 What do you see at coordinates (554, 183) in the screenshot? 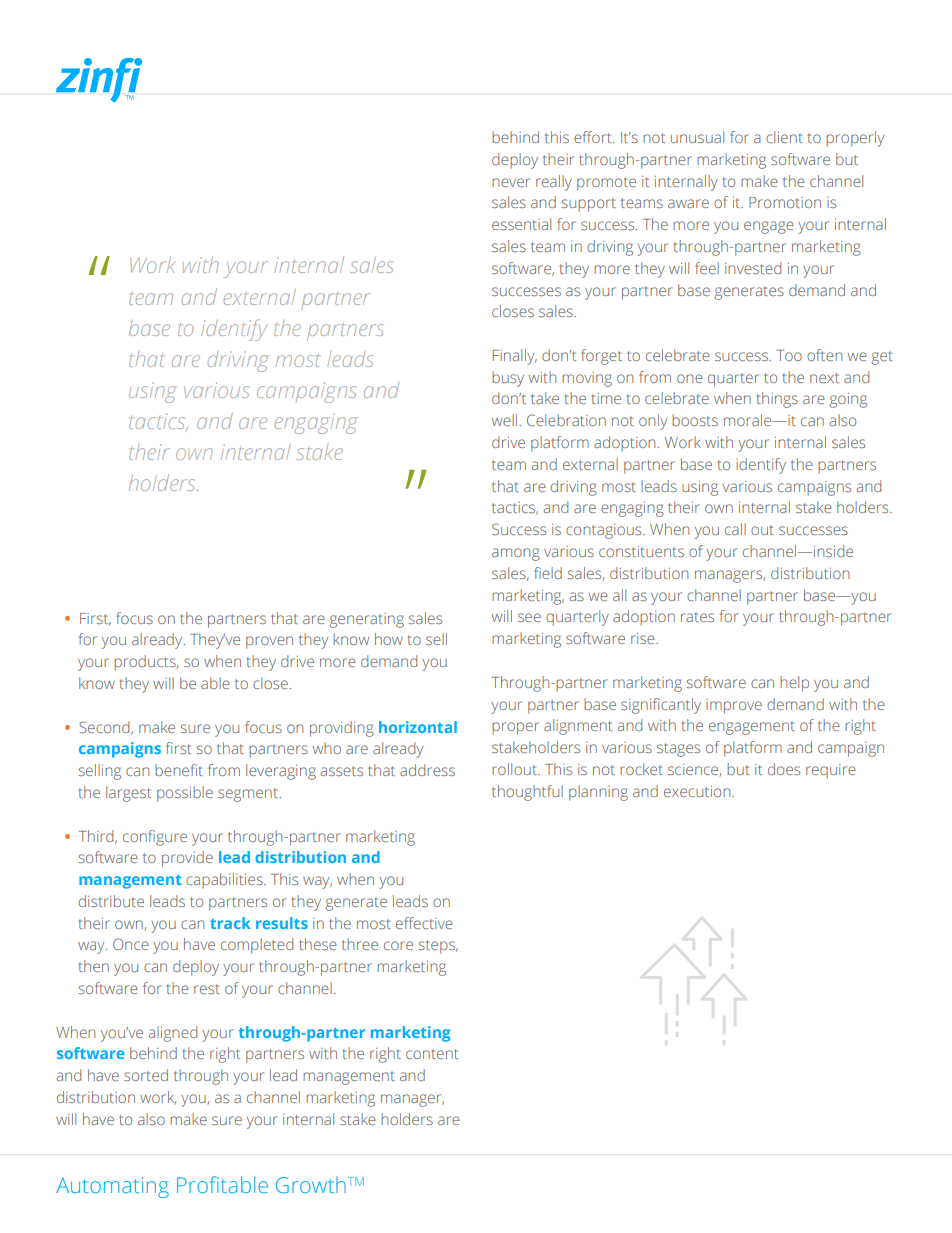
I see `really` at bounding box center [554, 183].
